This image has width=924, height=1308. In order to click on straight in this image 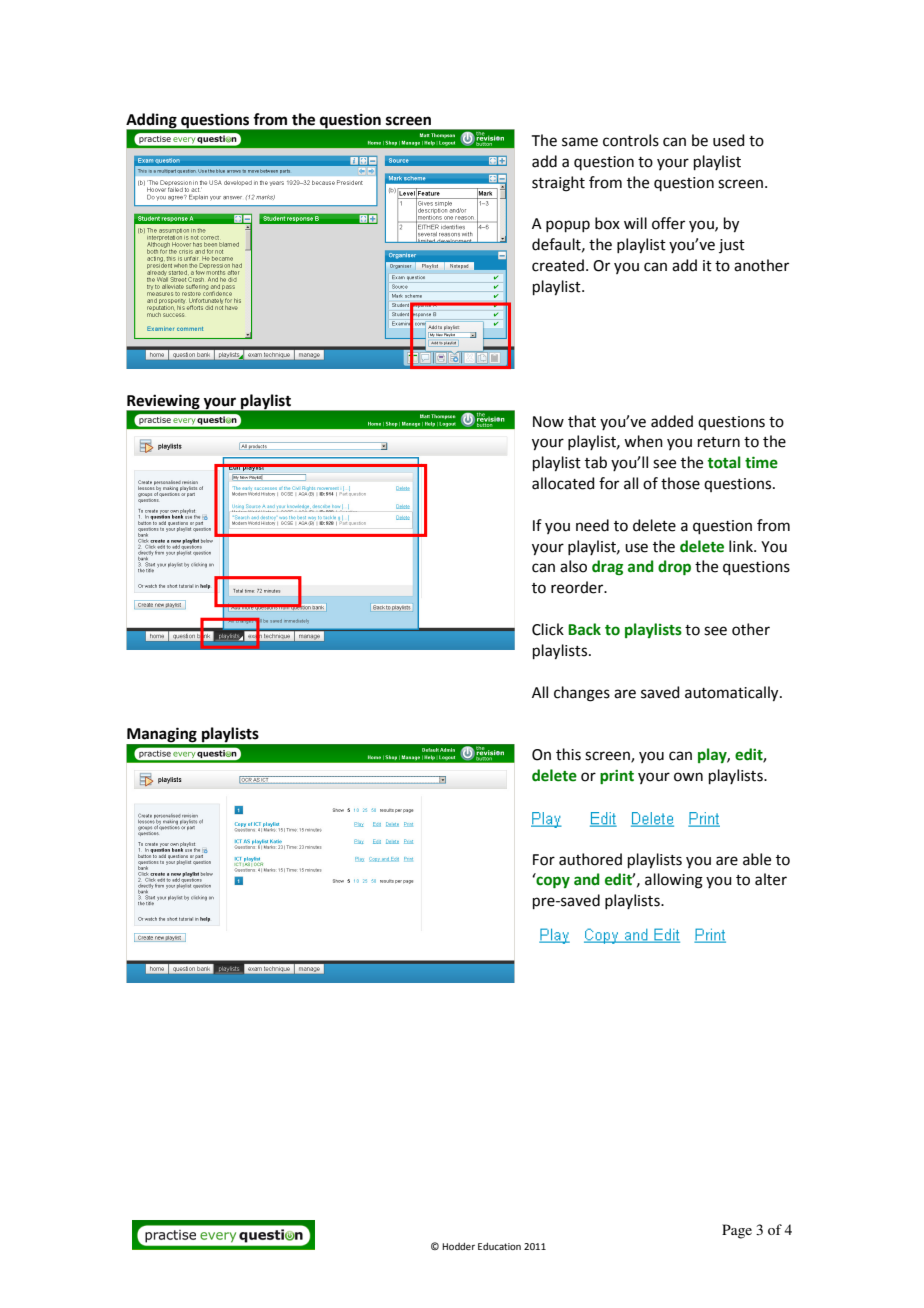, I will do `click(558, 184)`.
